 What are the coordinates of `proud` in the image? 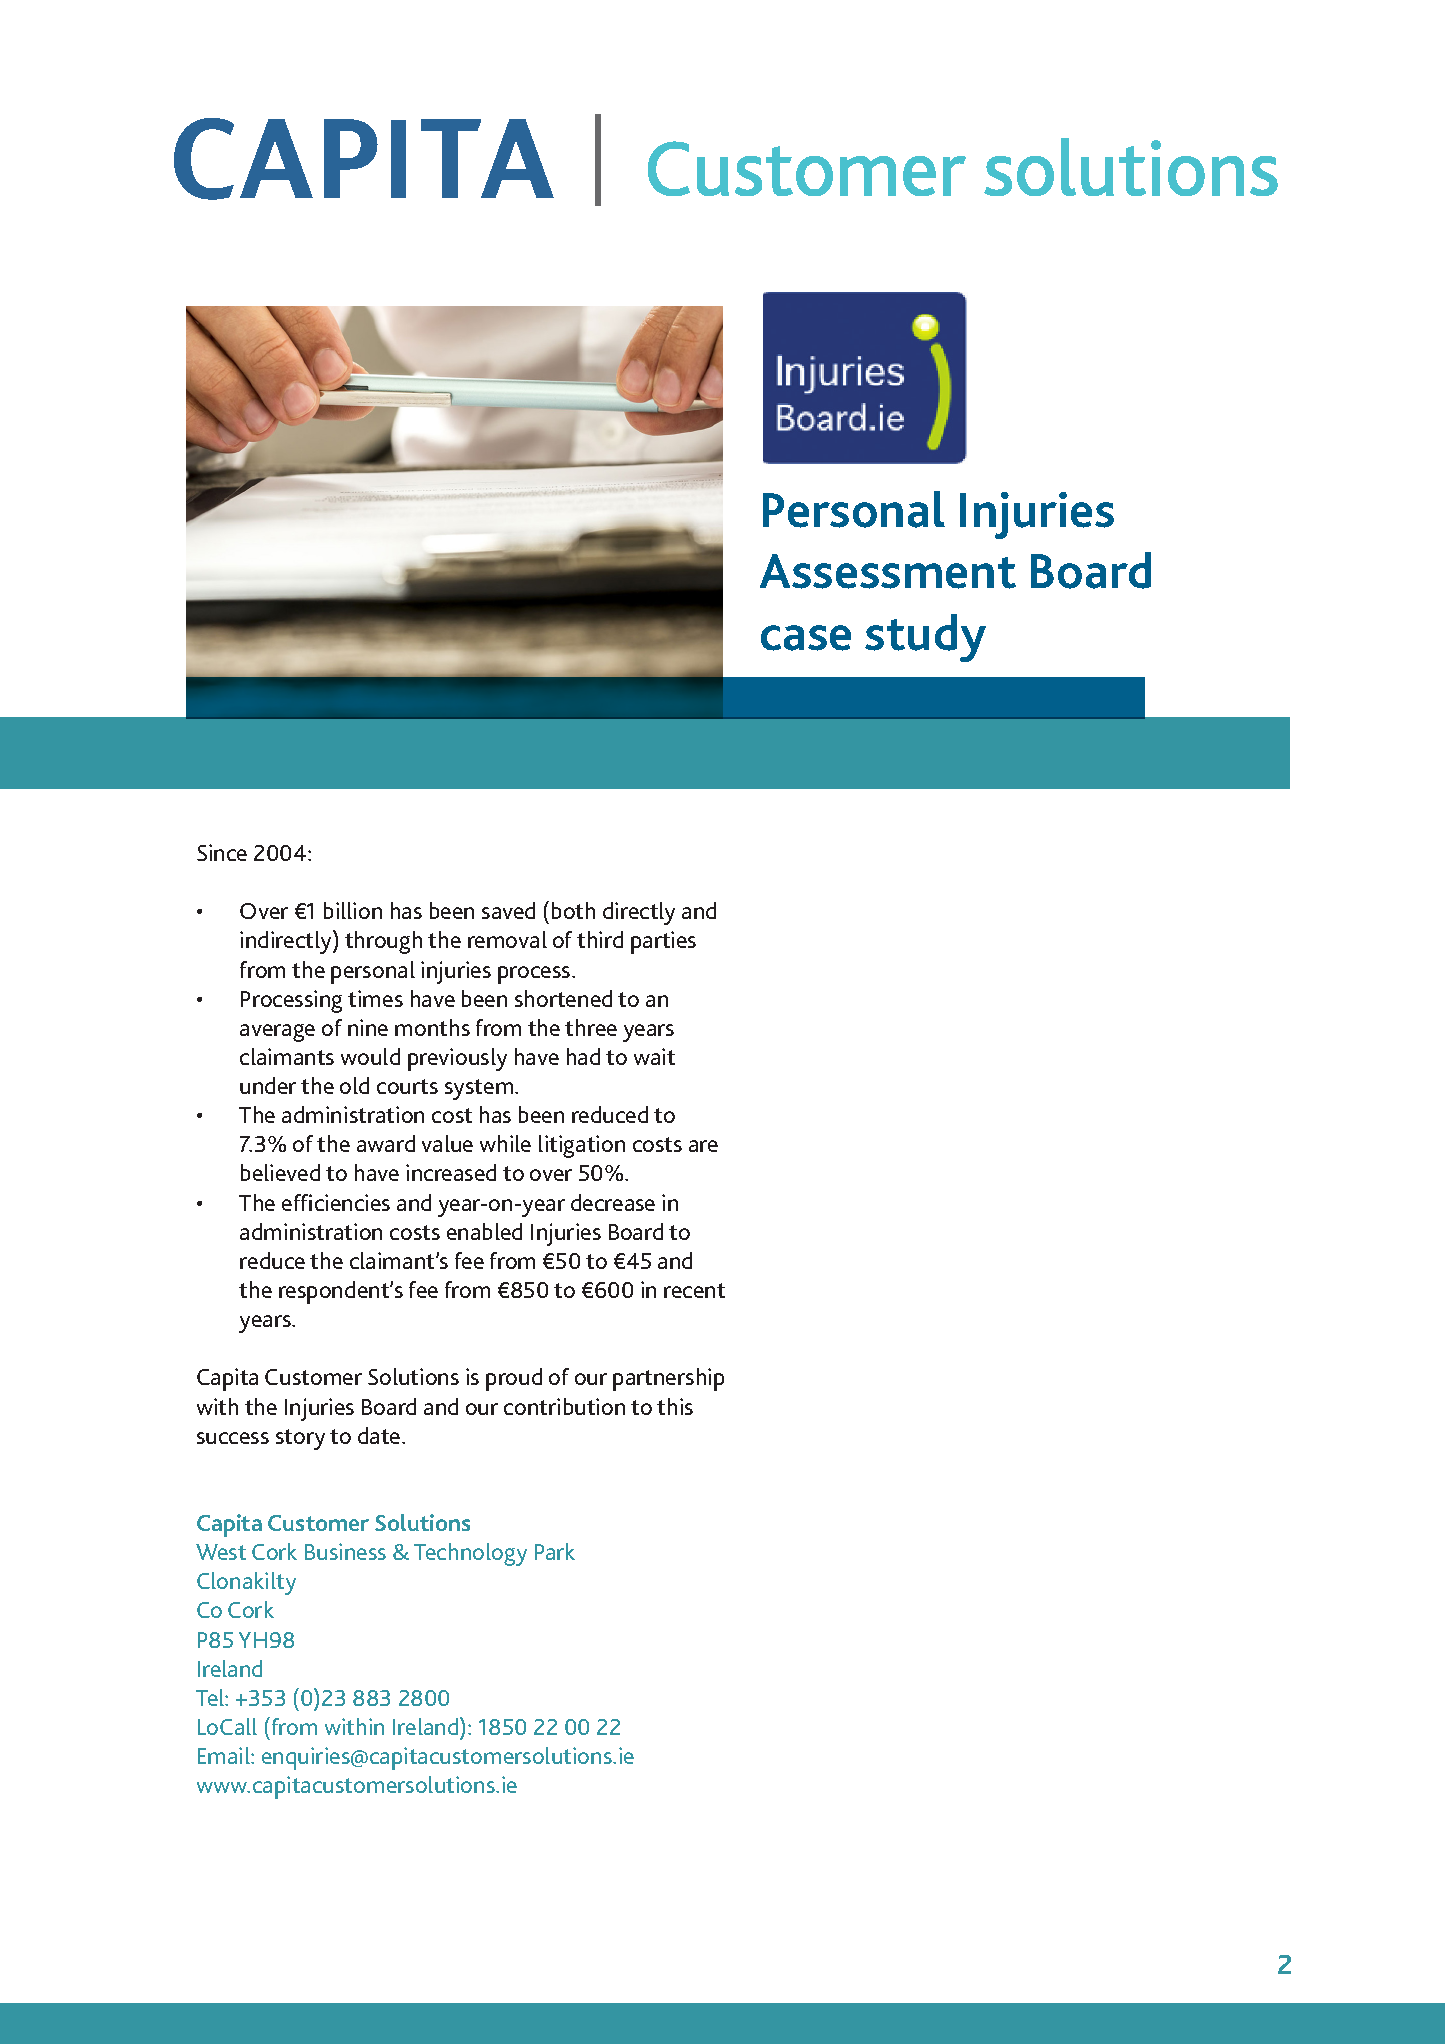 It's located at (514, 1379).
